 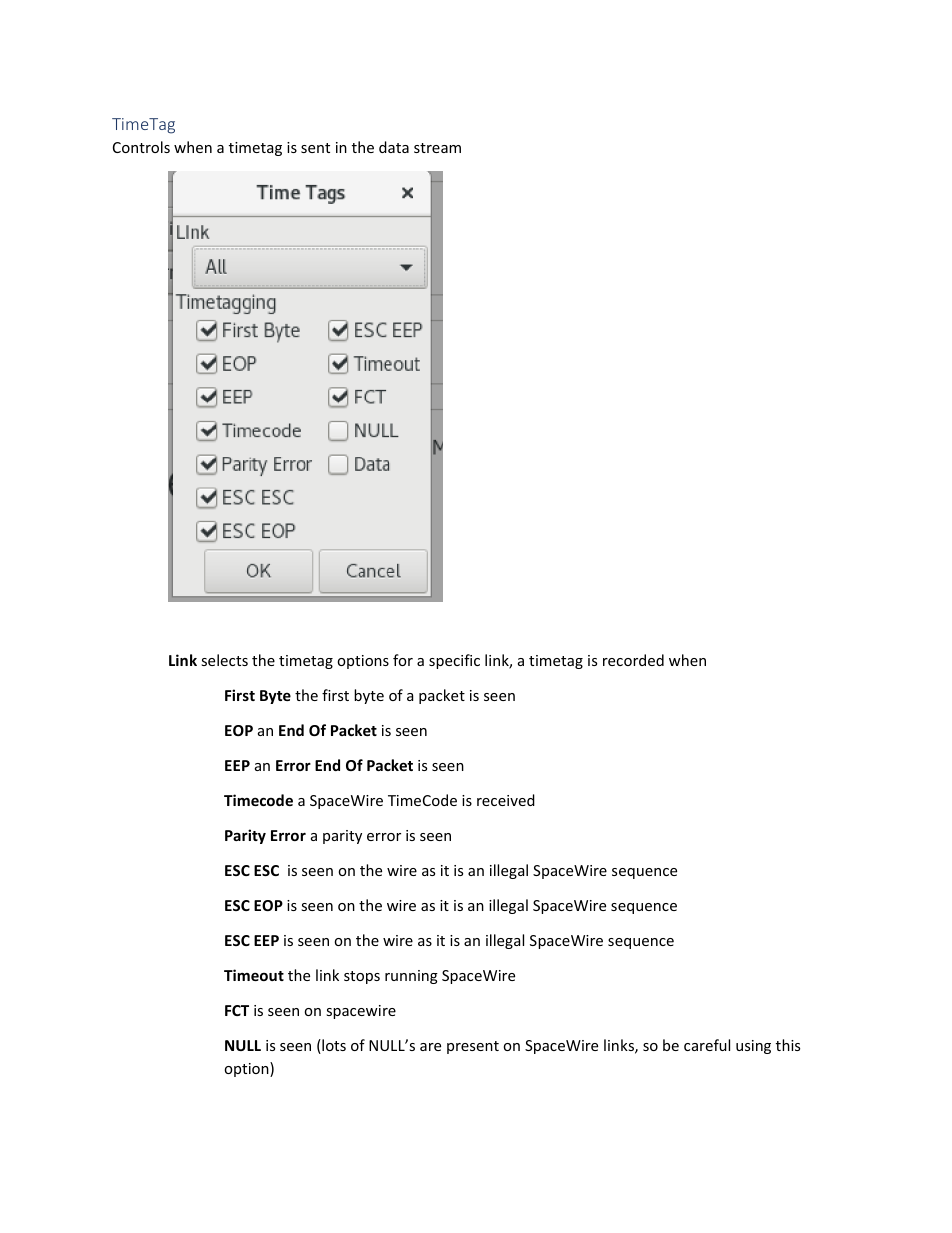 I want to click on for, so click(x=403, y=660).
